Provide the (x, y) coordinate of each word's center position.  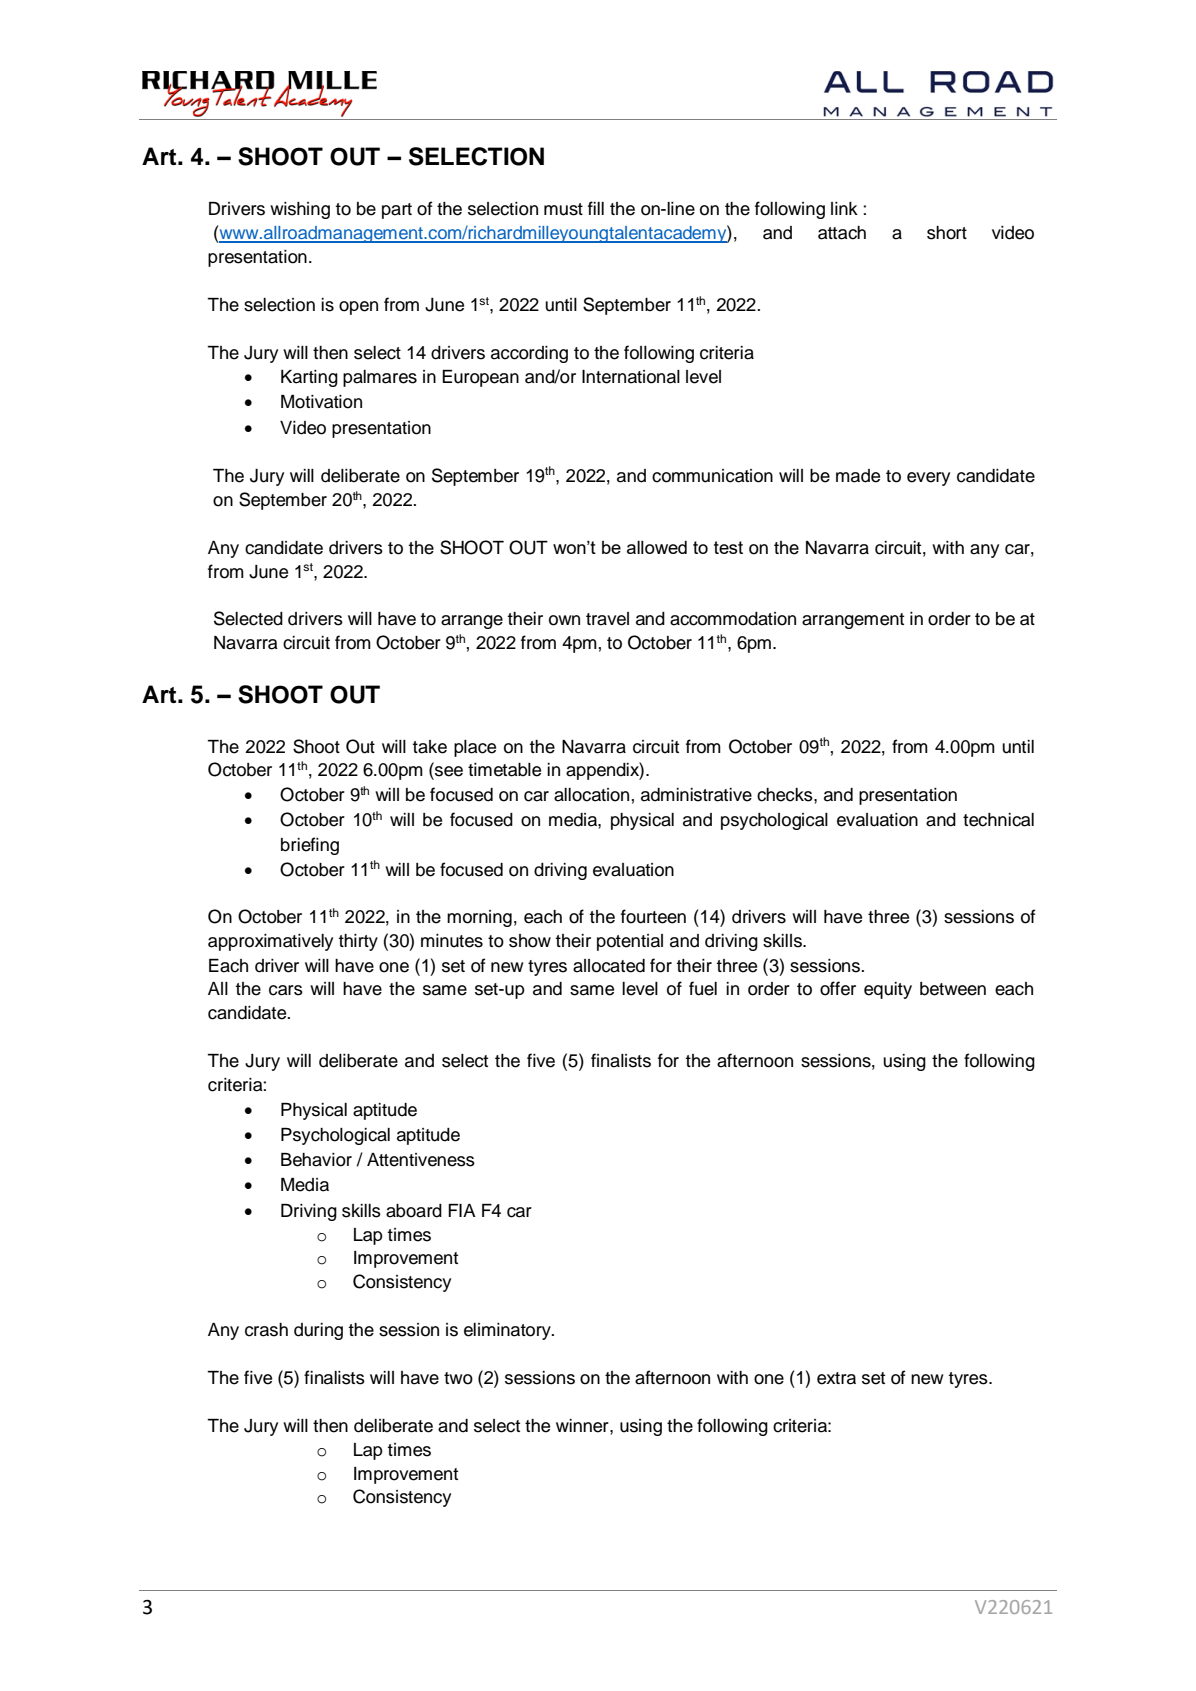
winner (583, 1426)
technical (998, 820)
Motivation (321, 402)
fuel (703, 988)
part (397, 211)
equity (888, 990)
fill (596, 208)
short (947, 233)
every (928, 479)
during (318, 1331)
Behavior (316, 1160)
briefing (310, 846)
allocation (591, 795)
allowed (657, 547)
